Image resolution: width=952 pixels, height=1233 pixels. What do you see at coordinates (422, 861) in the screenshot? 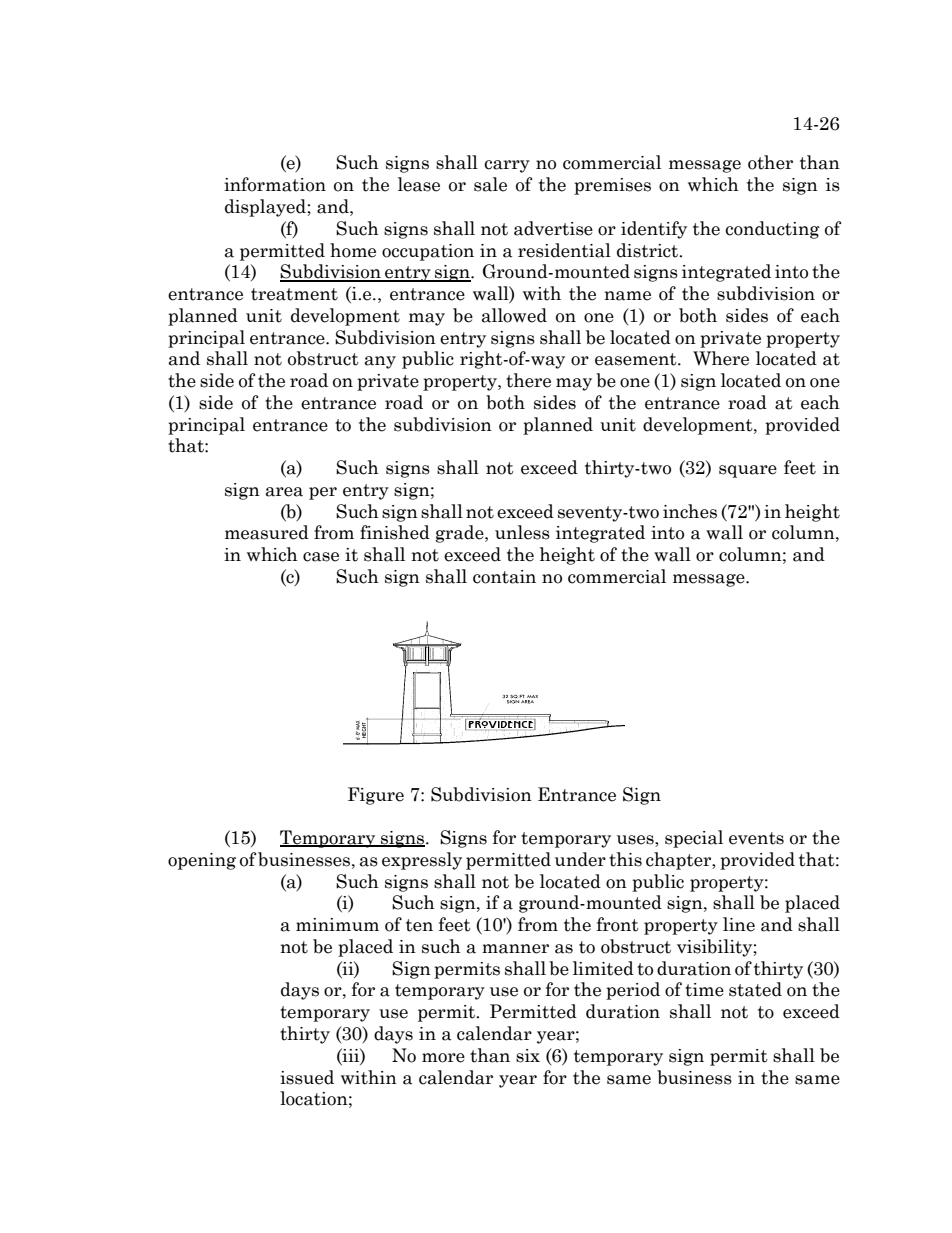
I see `expressly` at bounding box center [422, 861].
